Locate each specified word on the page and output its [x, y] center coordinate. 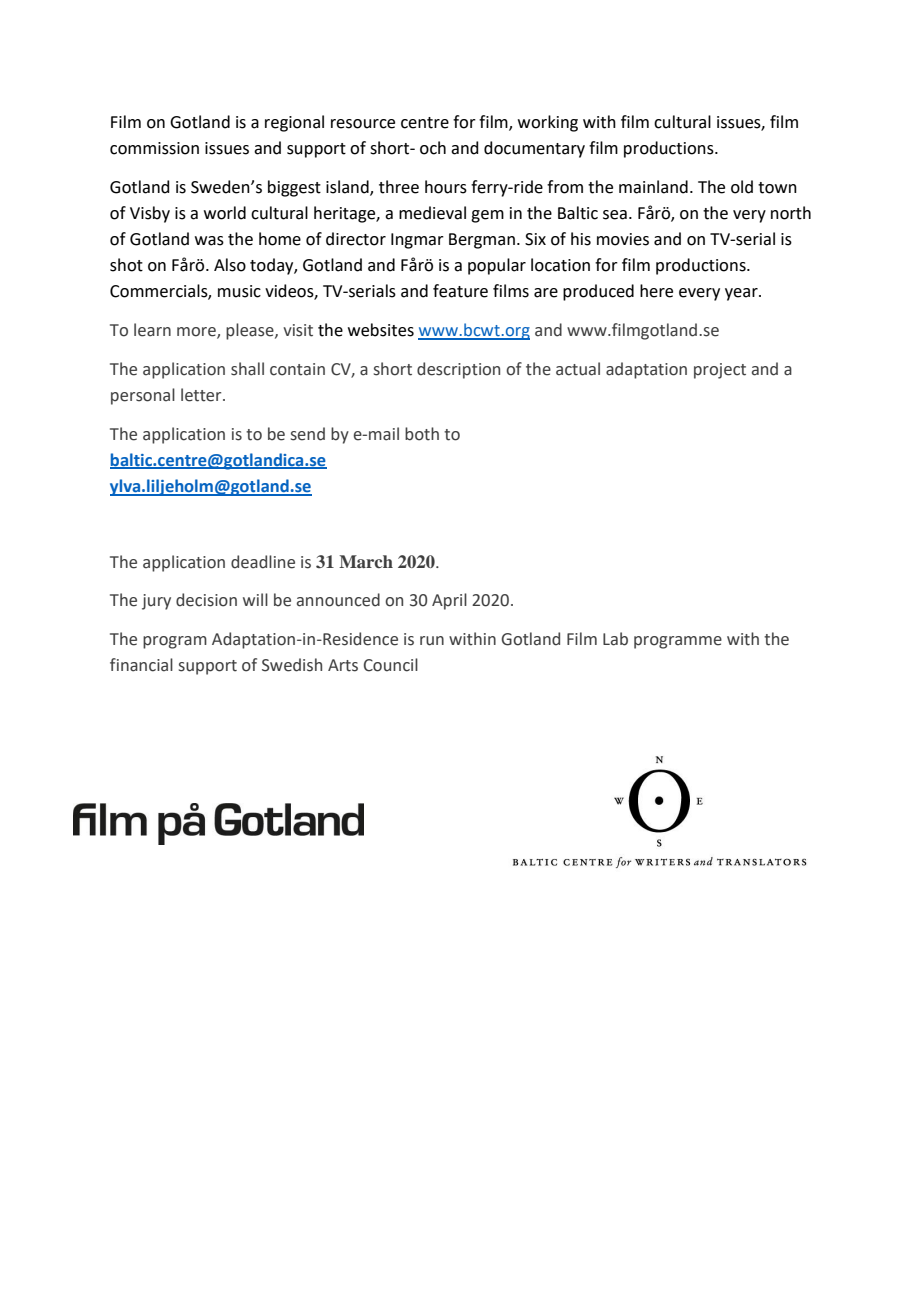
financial [141, 665]
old [742, 187]
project [720, 371]
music [239, 291]
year [742, 294]
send [308, 434]
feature [460, 291]
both [422, 434]
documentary [534, 149]
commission [154, 148]
